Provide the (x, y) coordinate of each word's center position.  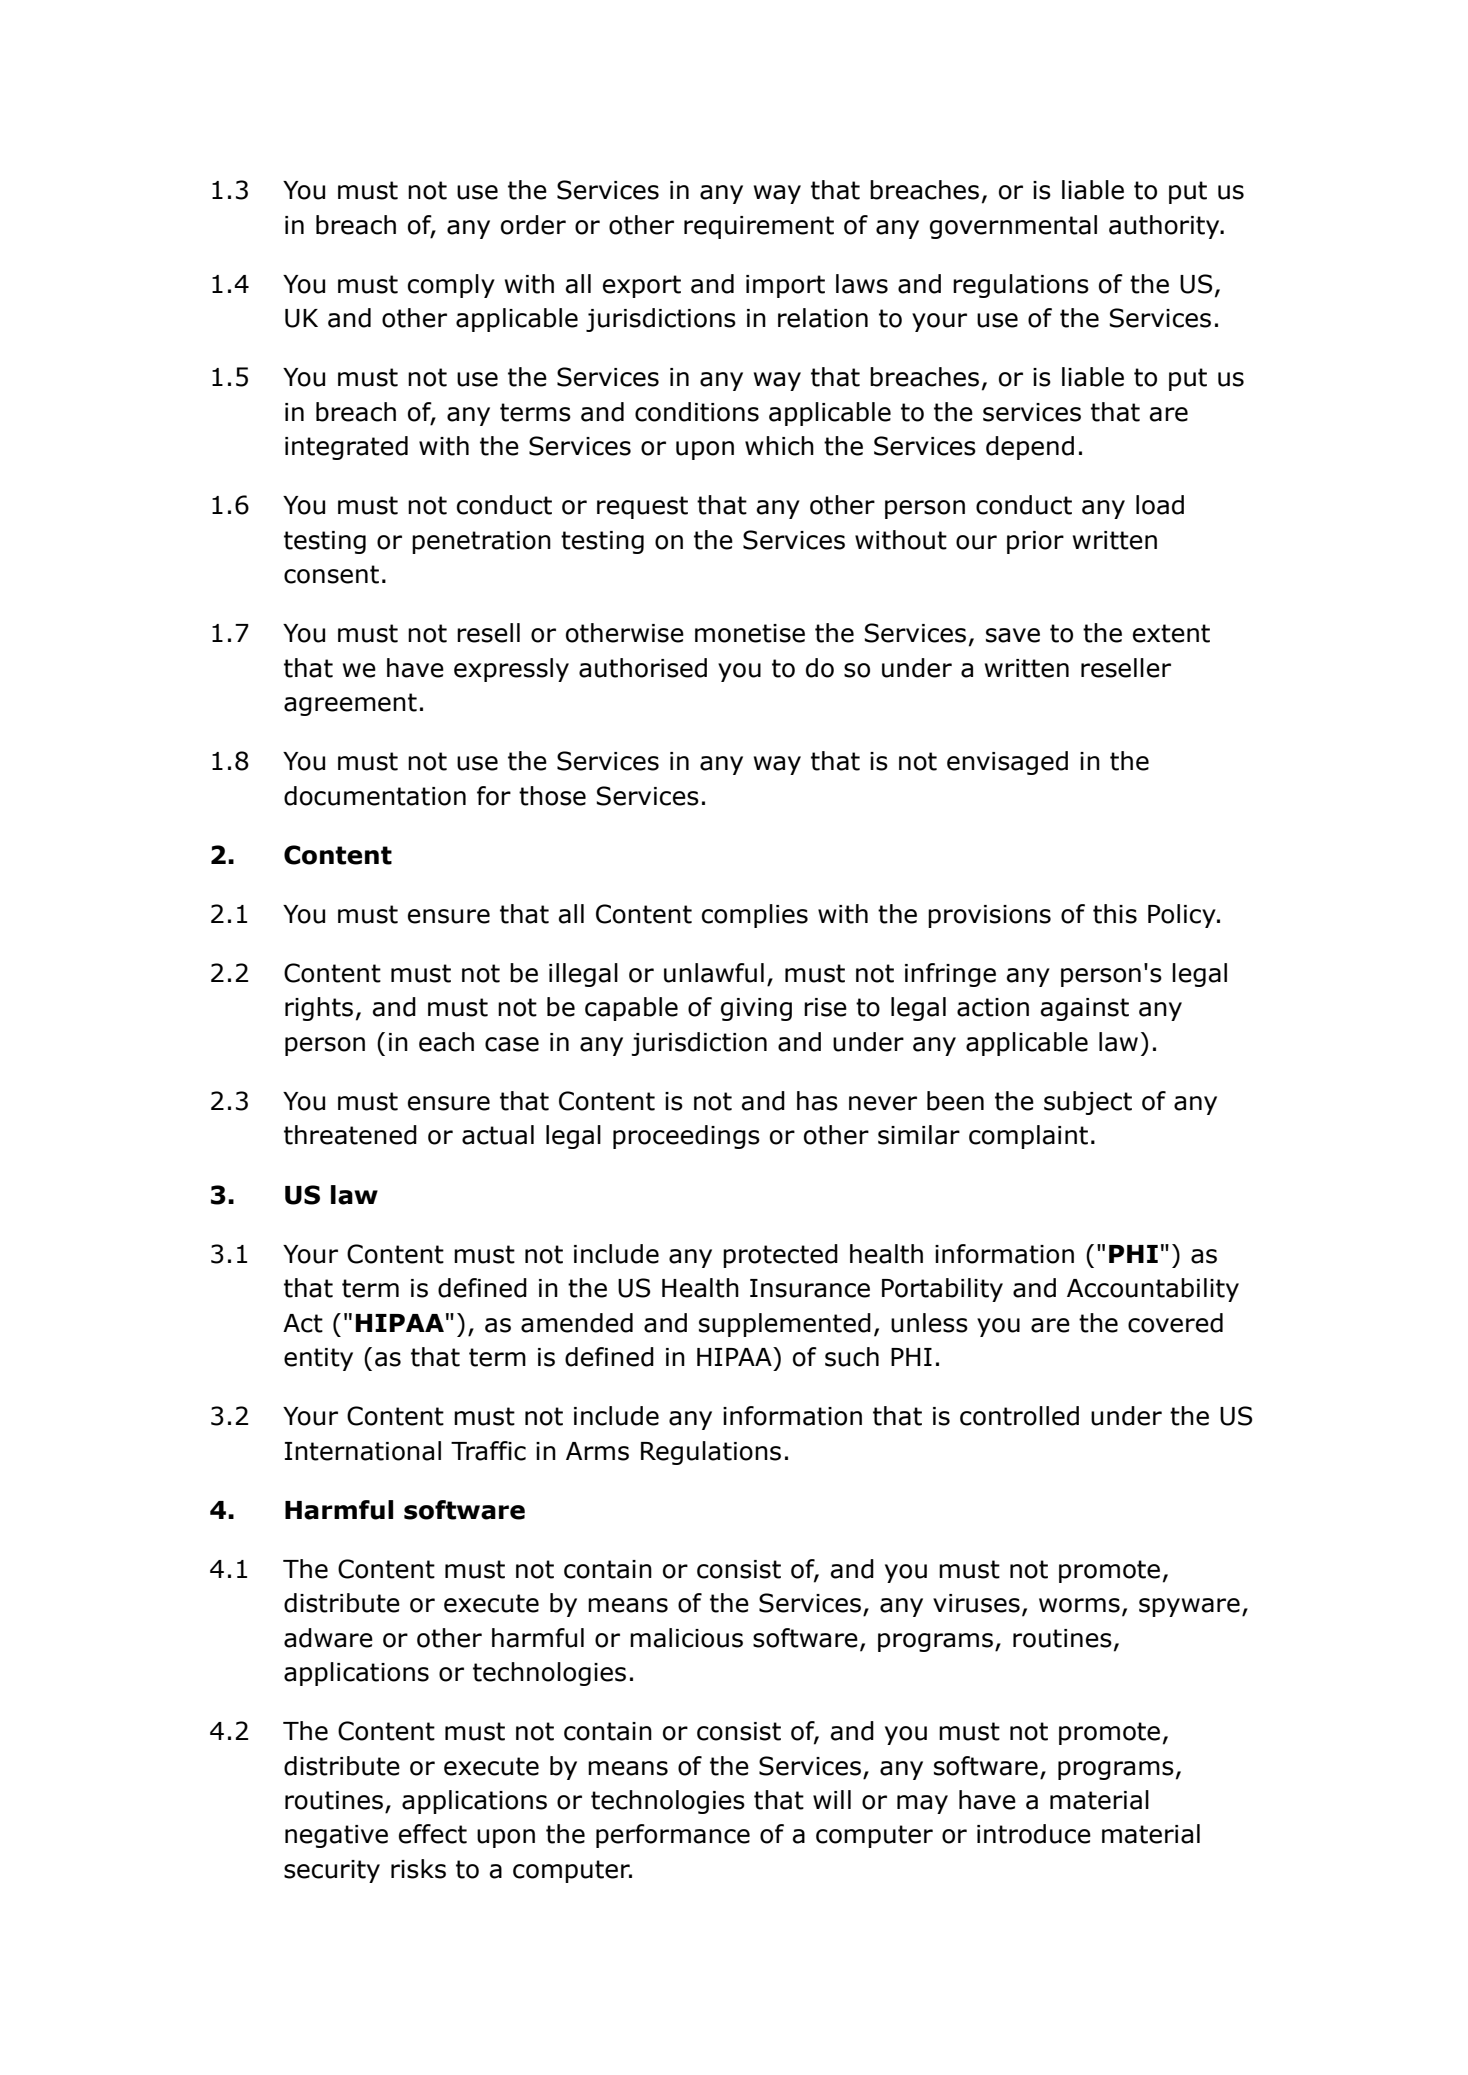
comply (451, 286)
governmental (1013, 227)
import (785, 286)
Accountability (1153, 1290)
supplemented (785, 1325)
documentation (375, 796)
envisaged (1007, 763)
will (832, 1799)
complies (755, 916)
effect (433, 1834)
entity (318, 1359)
